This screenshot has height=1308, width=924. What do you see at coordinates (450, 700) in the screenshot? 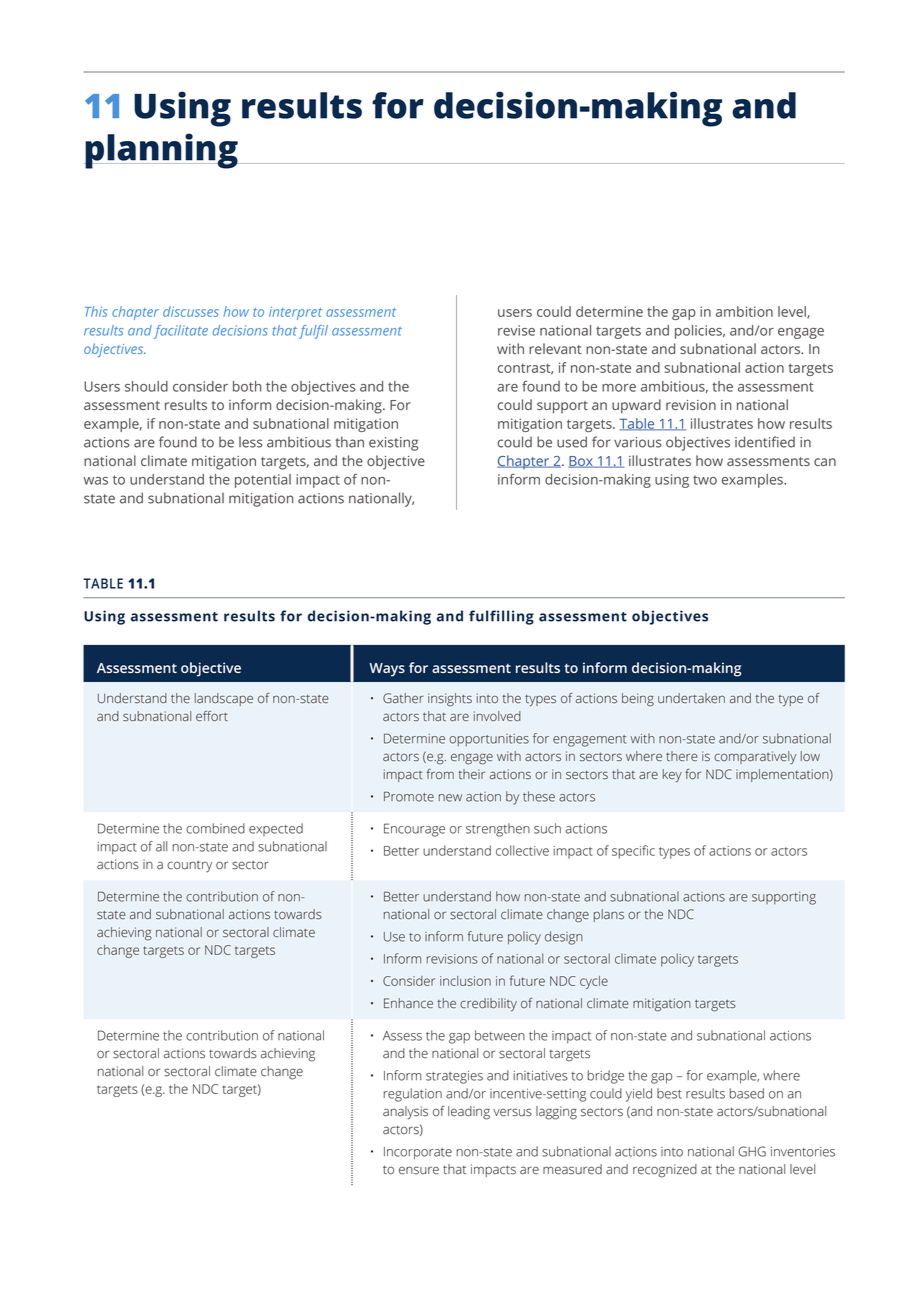
I see `insights` at bounding box center [450, 700].
